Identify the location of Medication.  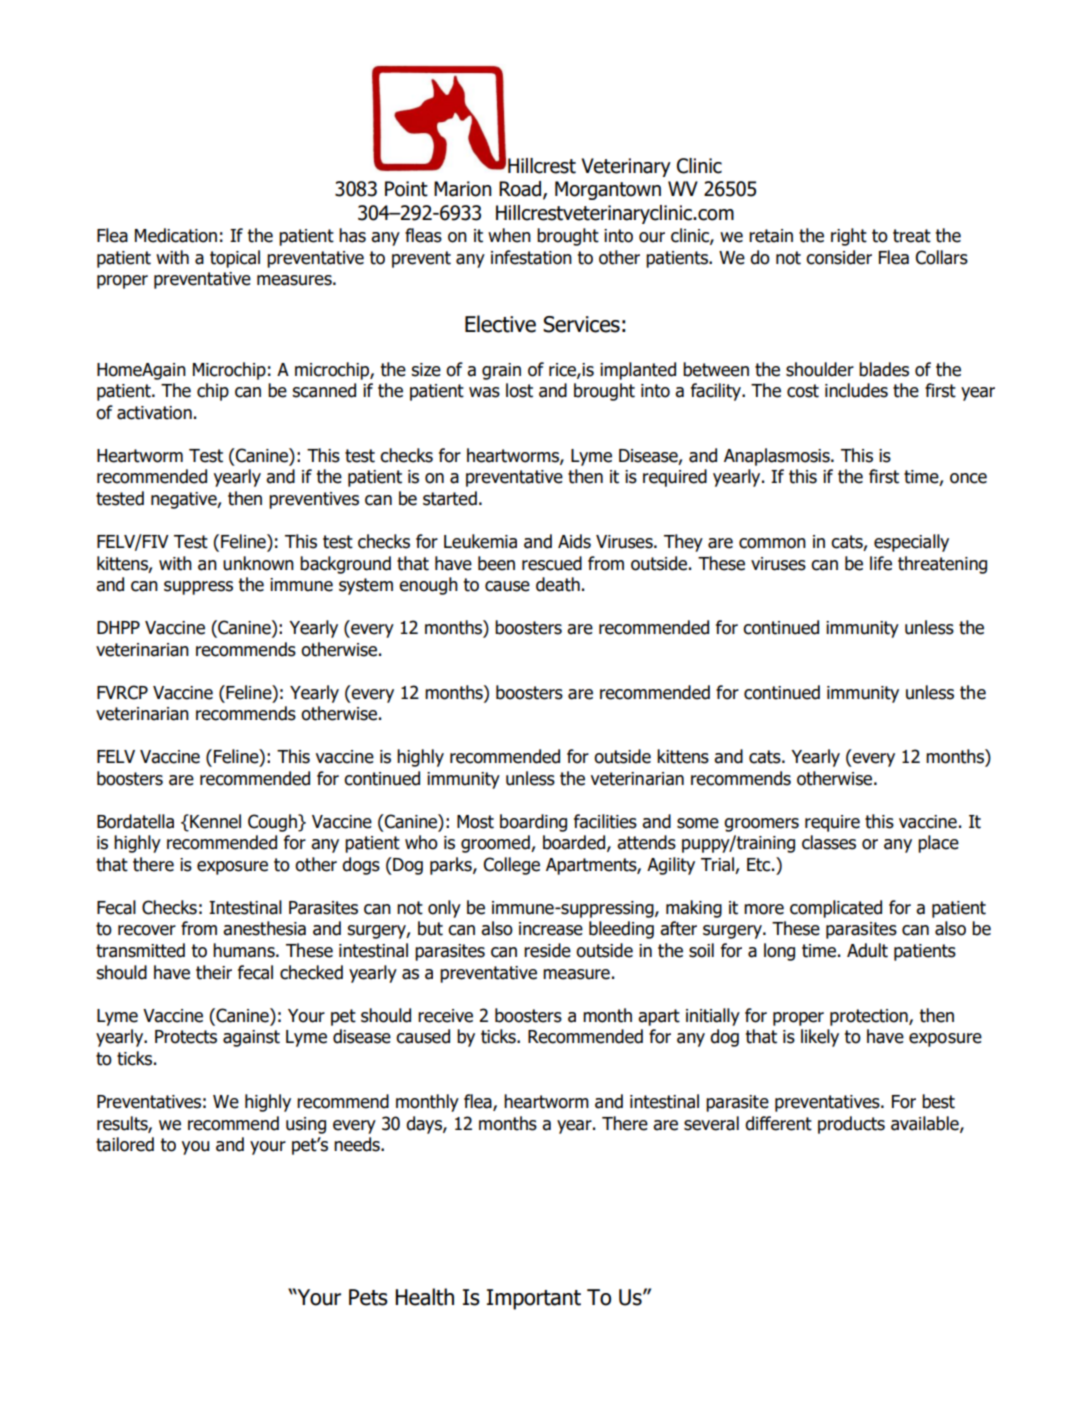
(176, 235).
